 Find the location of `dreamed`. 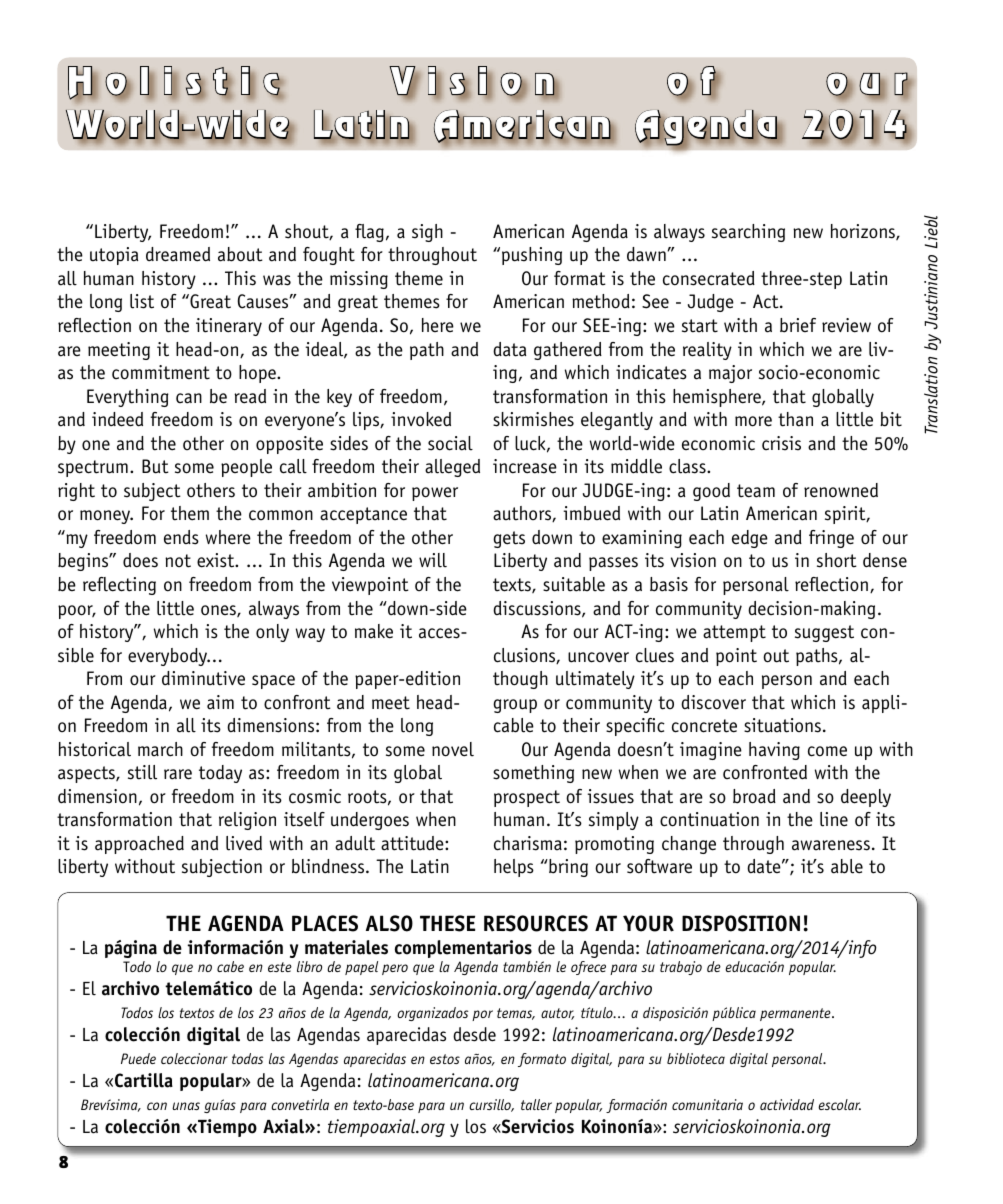

dreamed is located at coordinates (178, 254).
